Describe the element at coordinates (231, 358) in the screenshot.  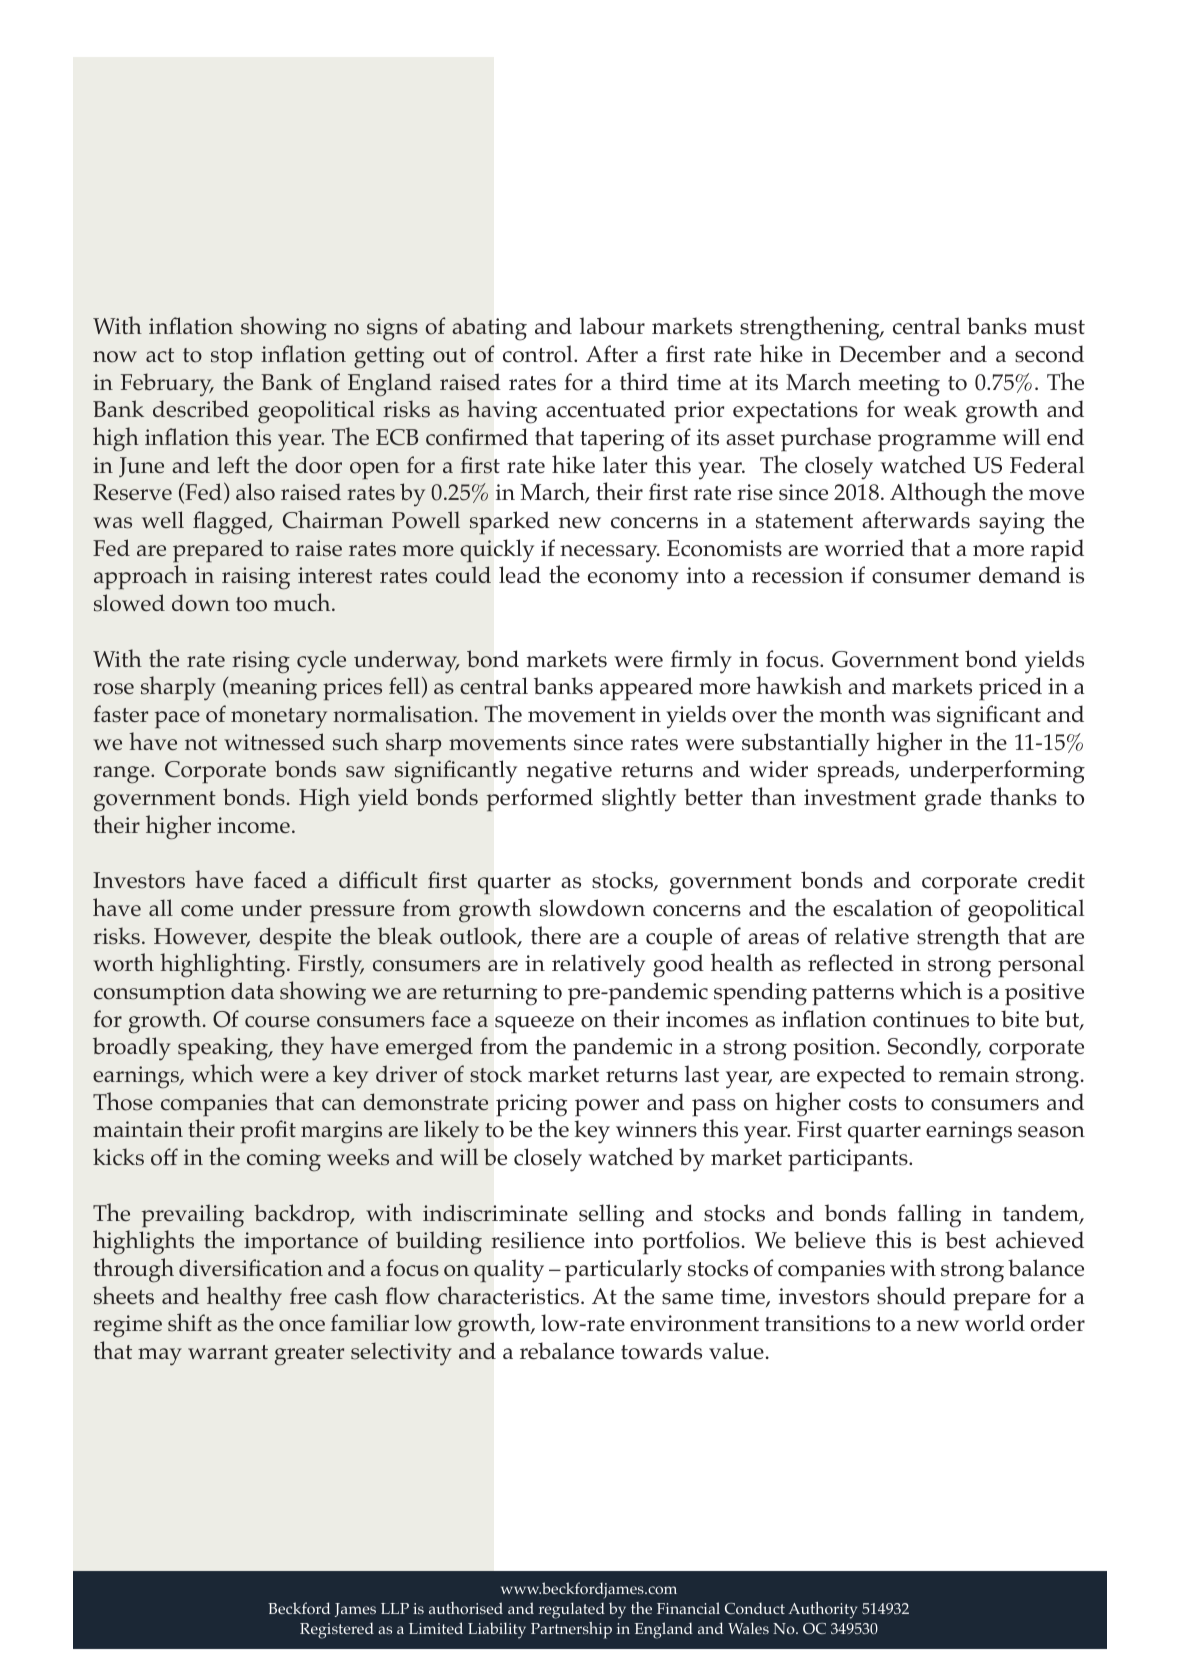
I see `stop` at that location.
